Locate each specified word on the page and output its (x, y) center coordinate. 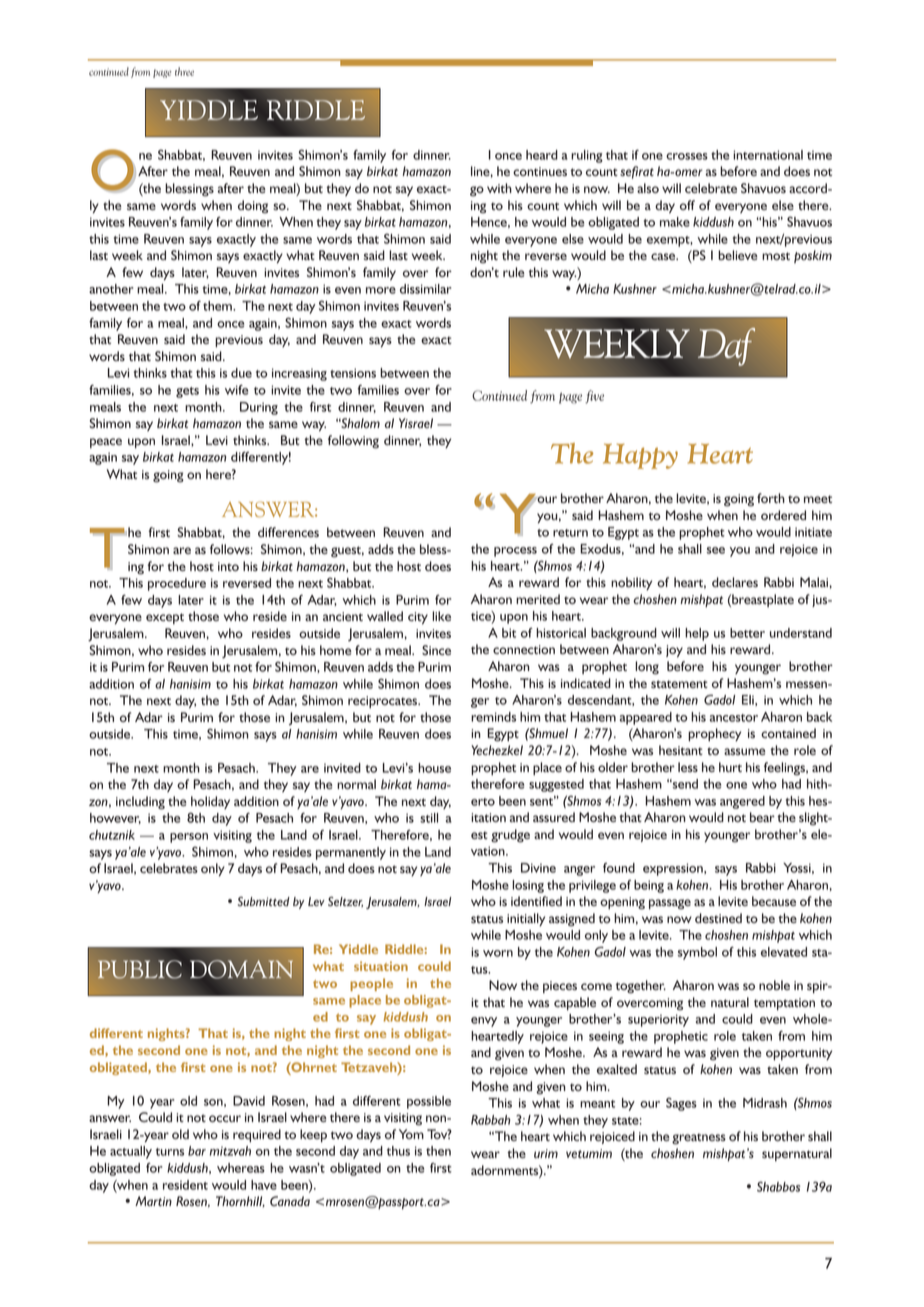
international (768, 155)
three (184, 71)
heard (542, 155)
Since (436, 650)
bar (197, 1151)
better (747, 633)
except (165, 618)
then (438, 1151)
